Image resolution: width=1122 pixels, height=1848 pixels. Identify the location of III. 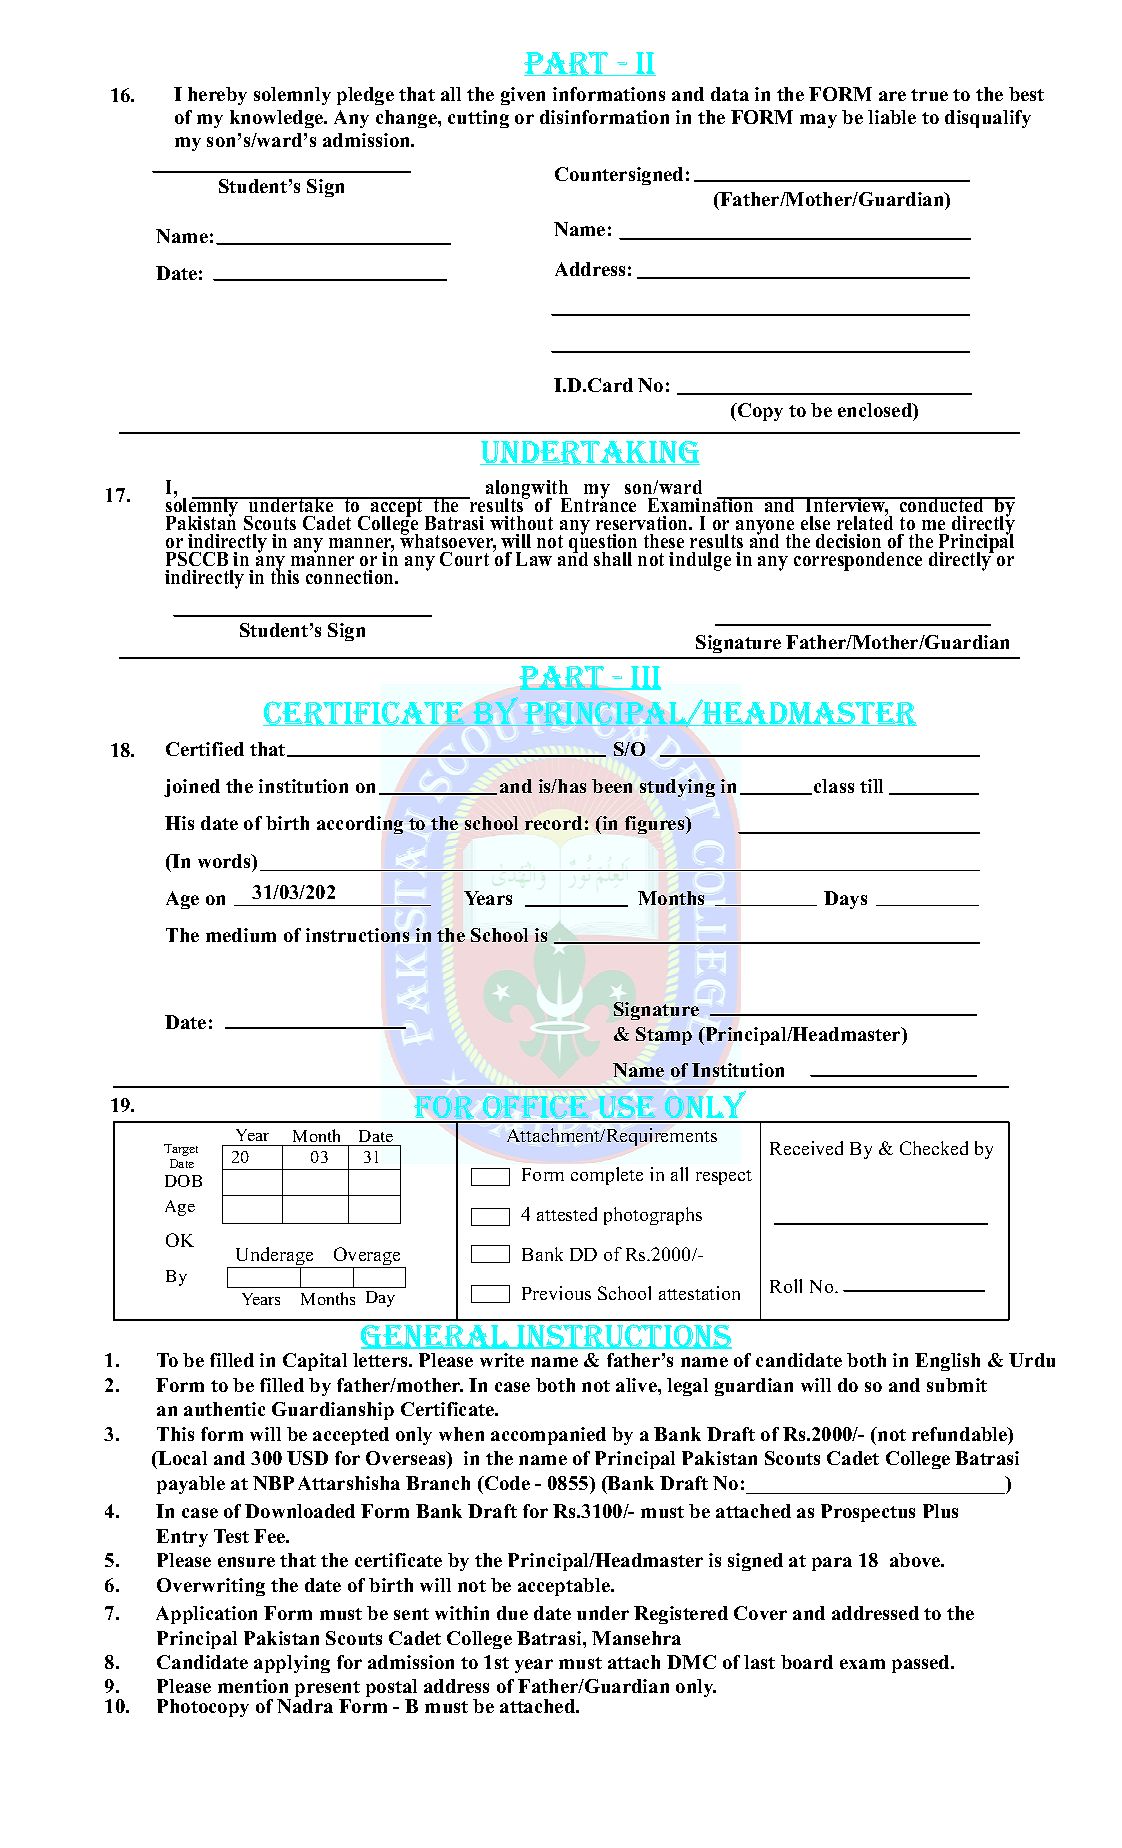
(645, 678).
